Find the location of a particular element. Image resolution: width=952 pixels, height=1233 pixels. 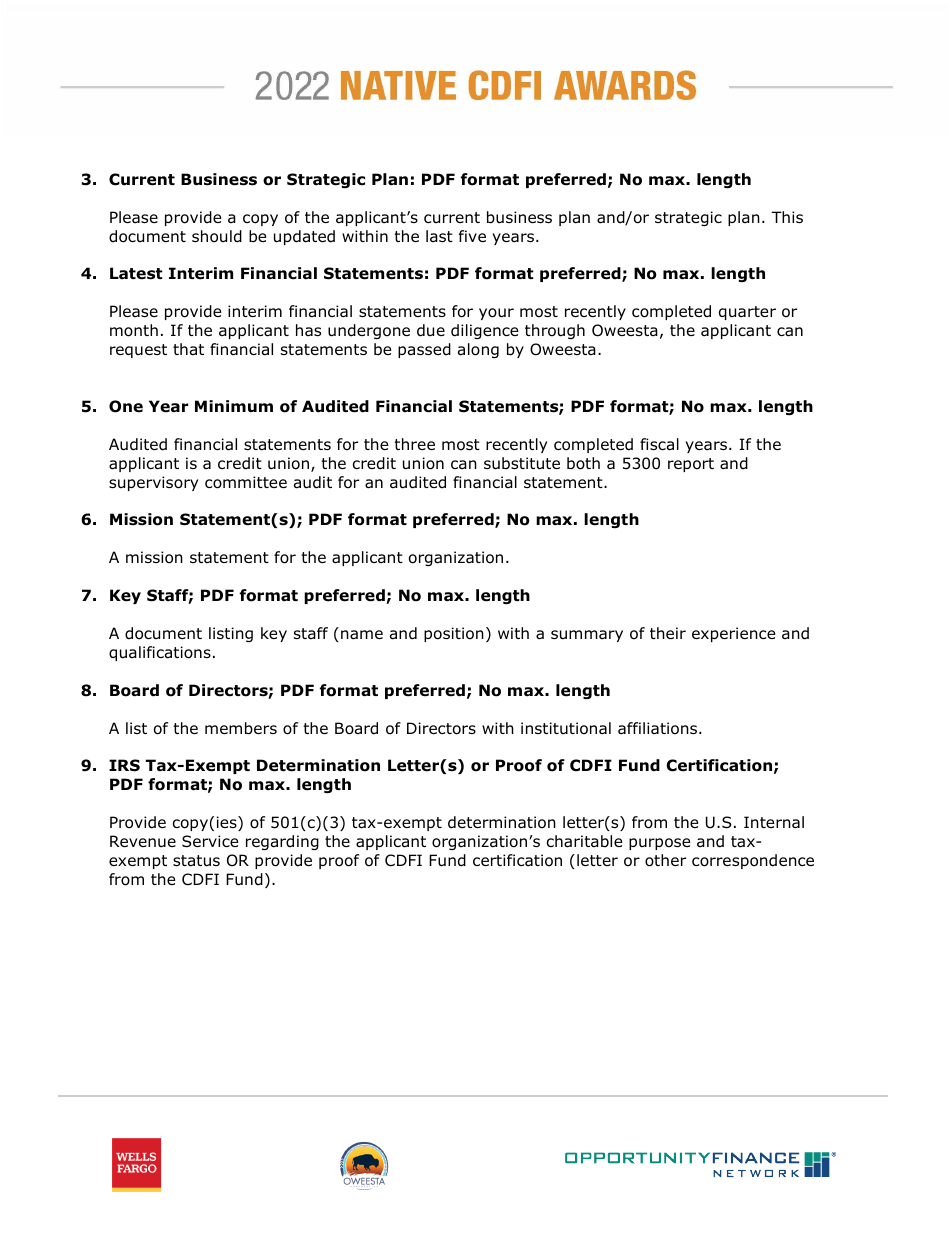

Service is located at coordinates (210, 841).
